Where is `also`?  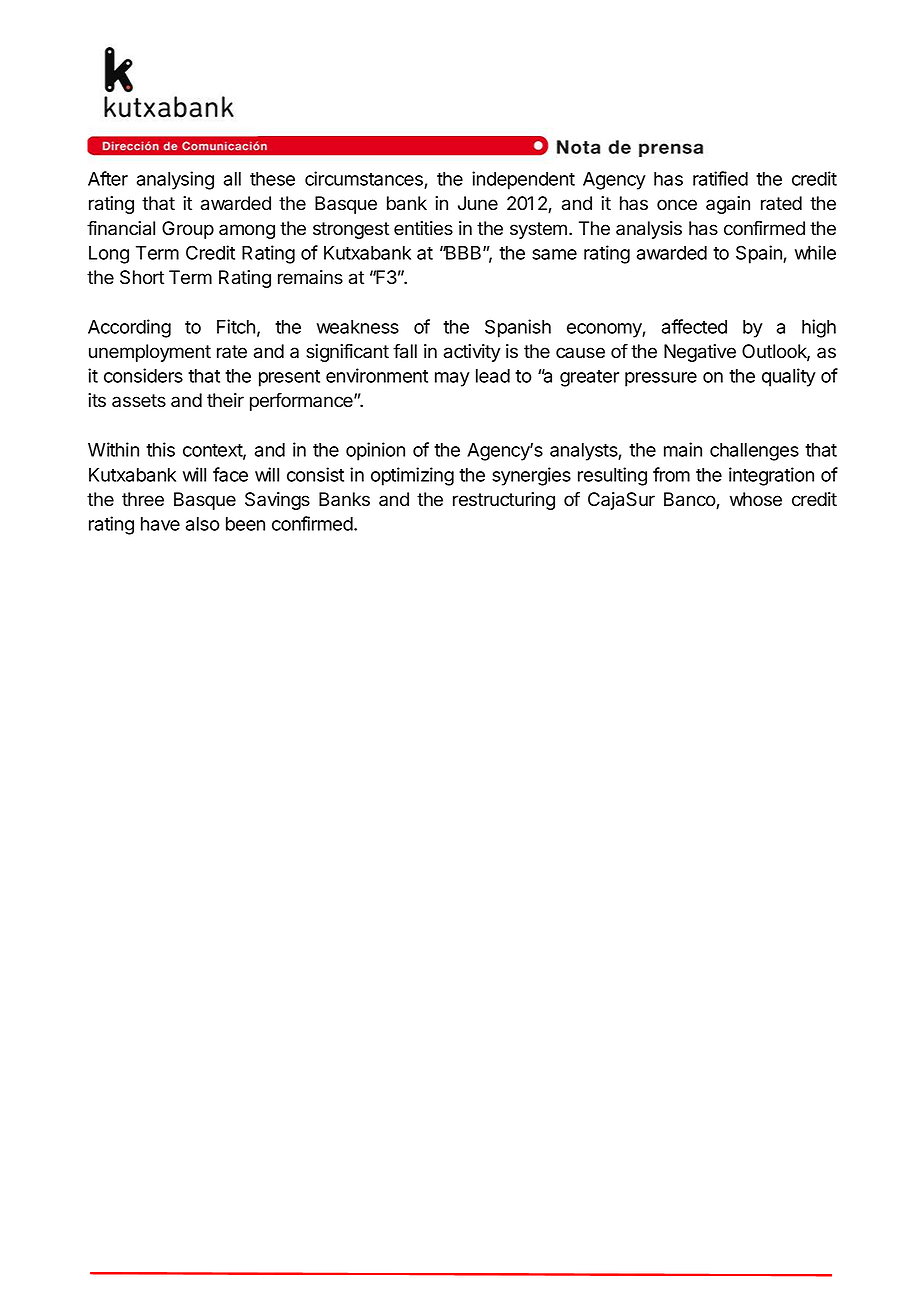 also is located at coordinates (203, 524).
